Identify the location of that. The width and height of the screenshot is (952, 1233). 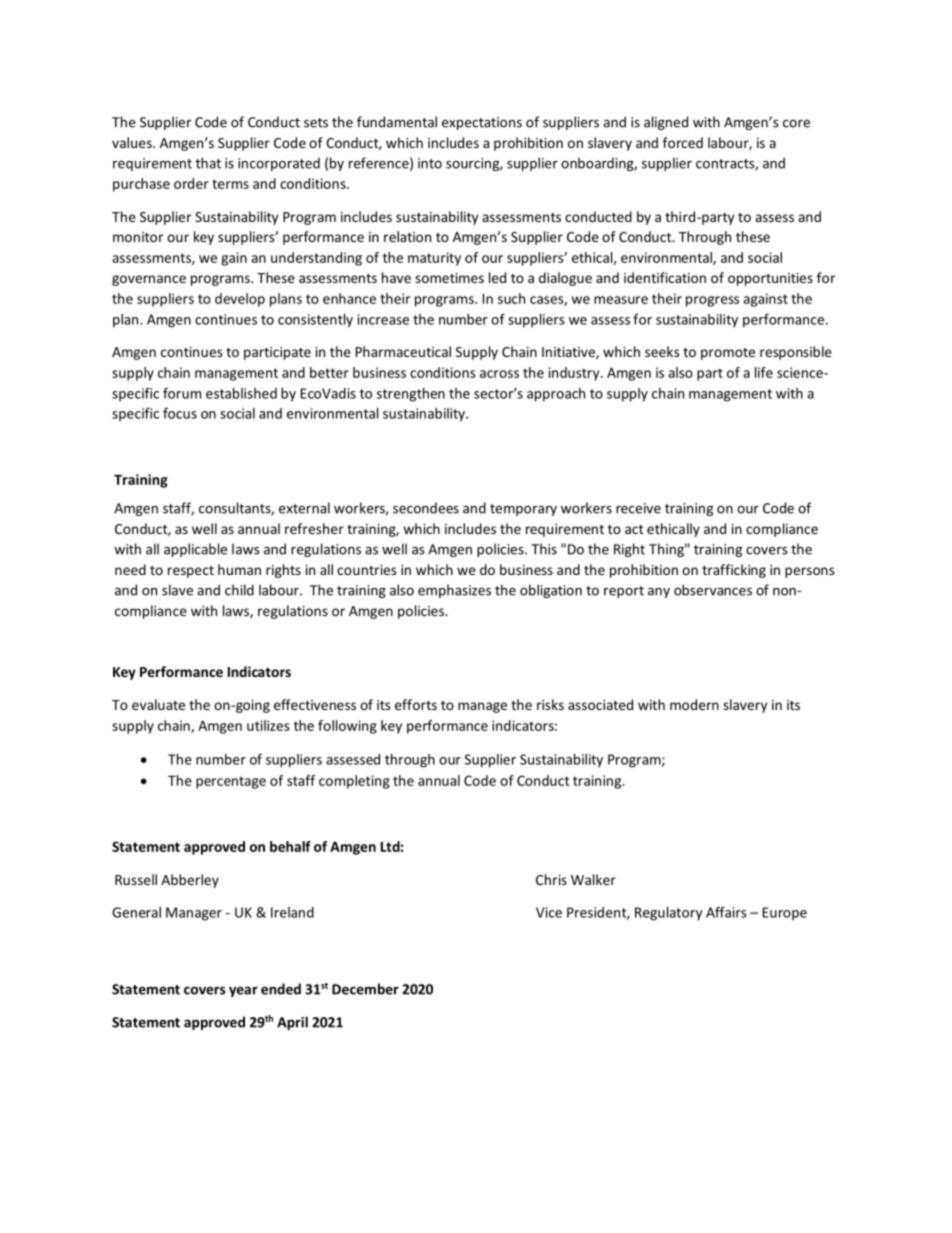
(208, 163).
